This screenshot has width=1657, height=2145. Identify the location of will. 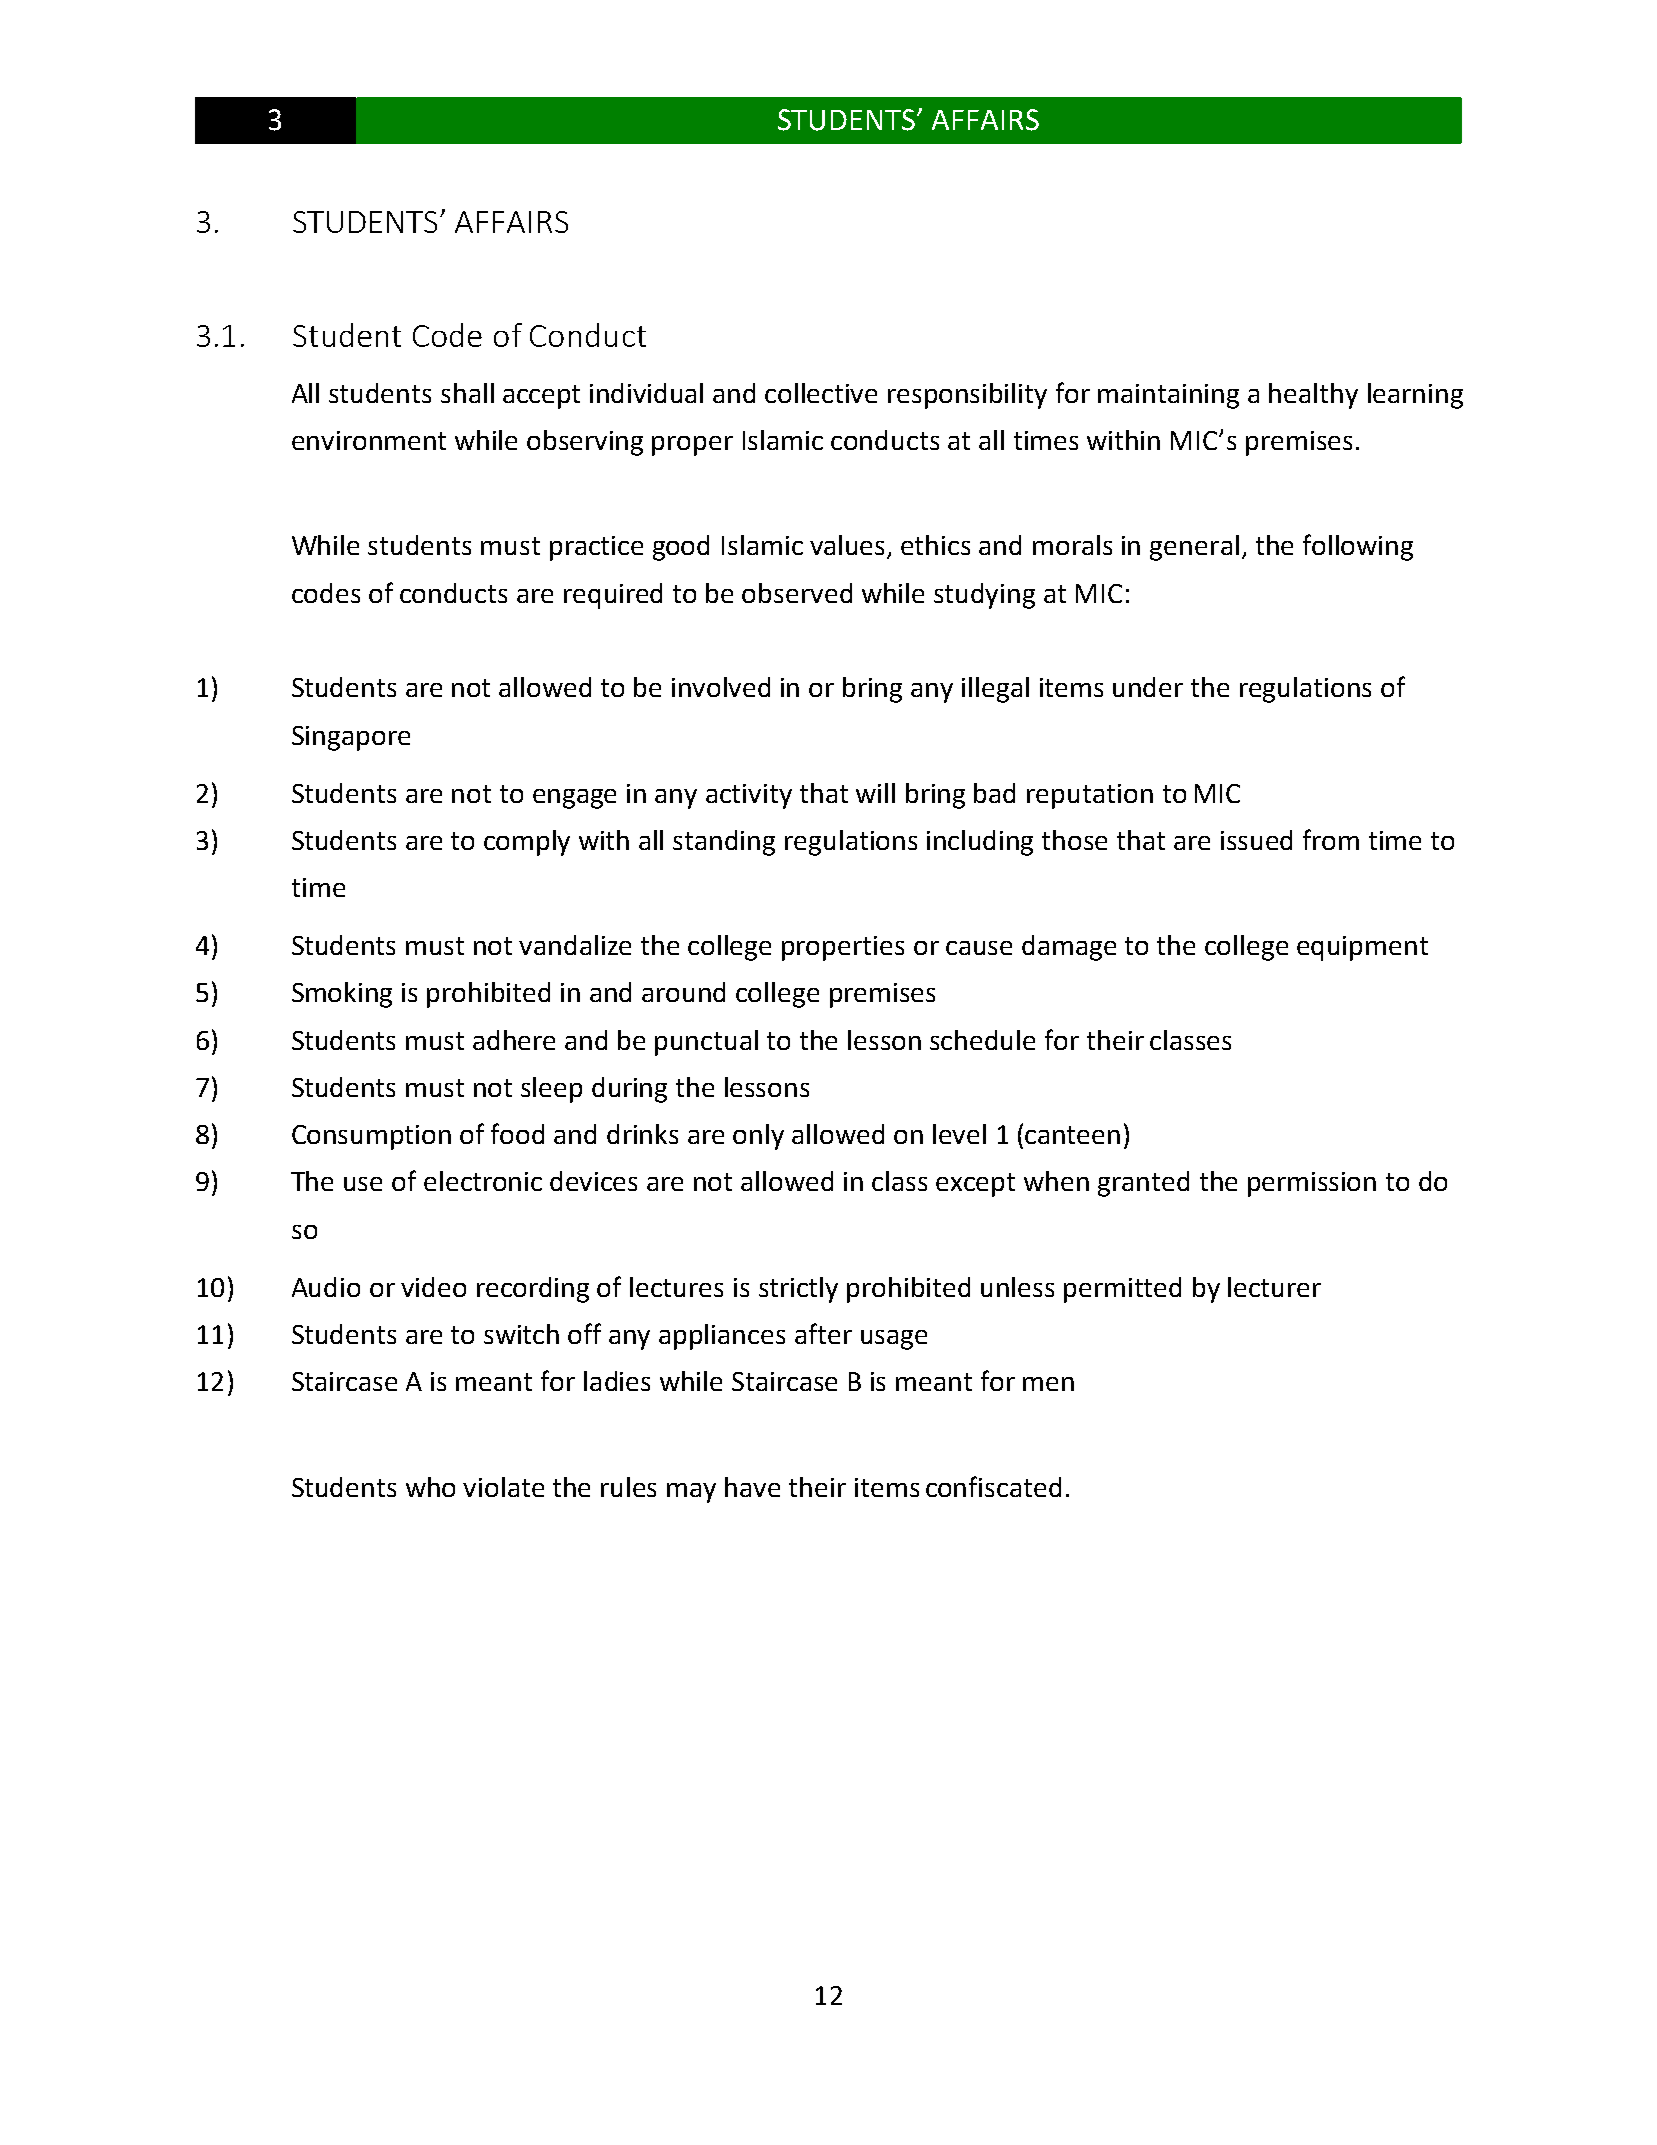
(875, 793).
